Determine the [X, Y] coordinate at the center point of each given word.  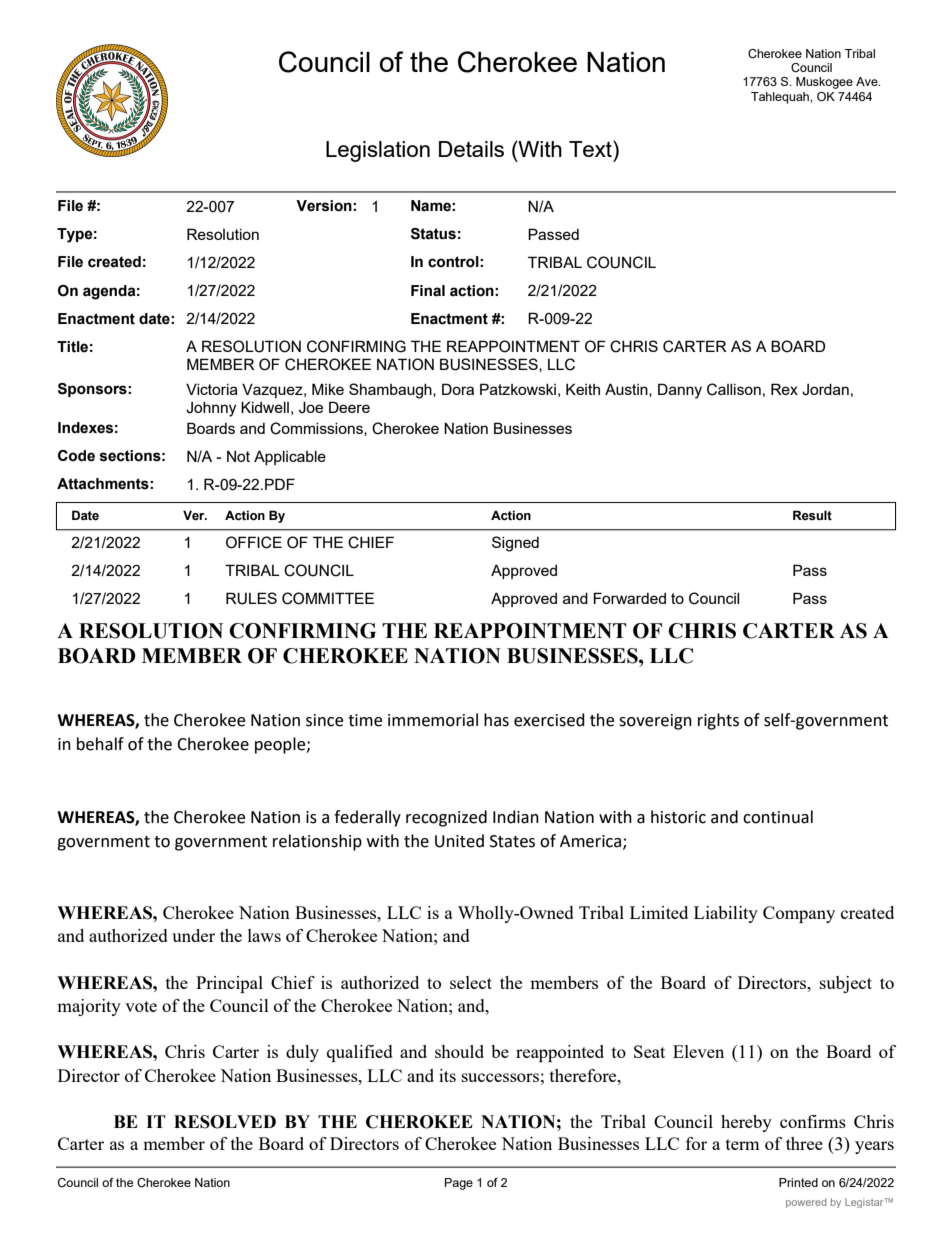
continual [778, 817]
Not [238, 456]
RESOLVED [225, 1122]
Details [471, 149]
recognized [446, 818]
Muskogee [824, 83]
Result [812, 515]
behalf [100, 744]
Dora [458, 389]
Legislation [378, 151]
